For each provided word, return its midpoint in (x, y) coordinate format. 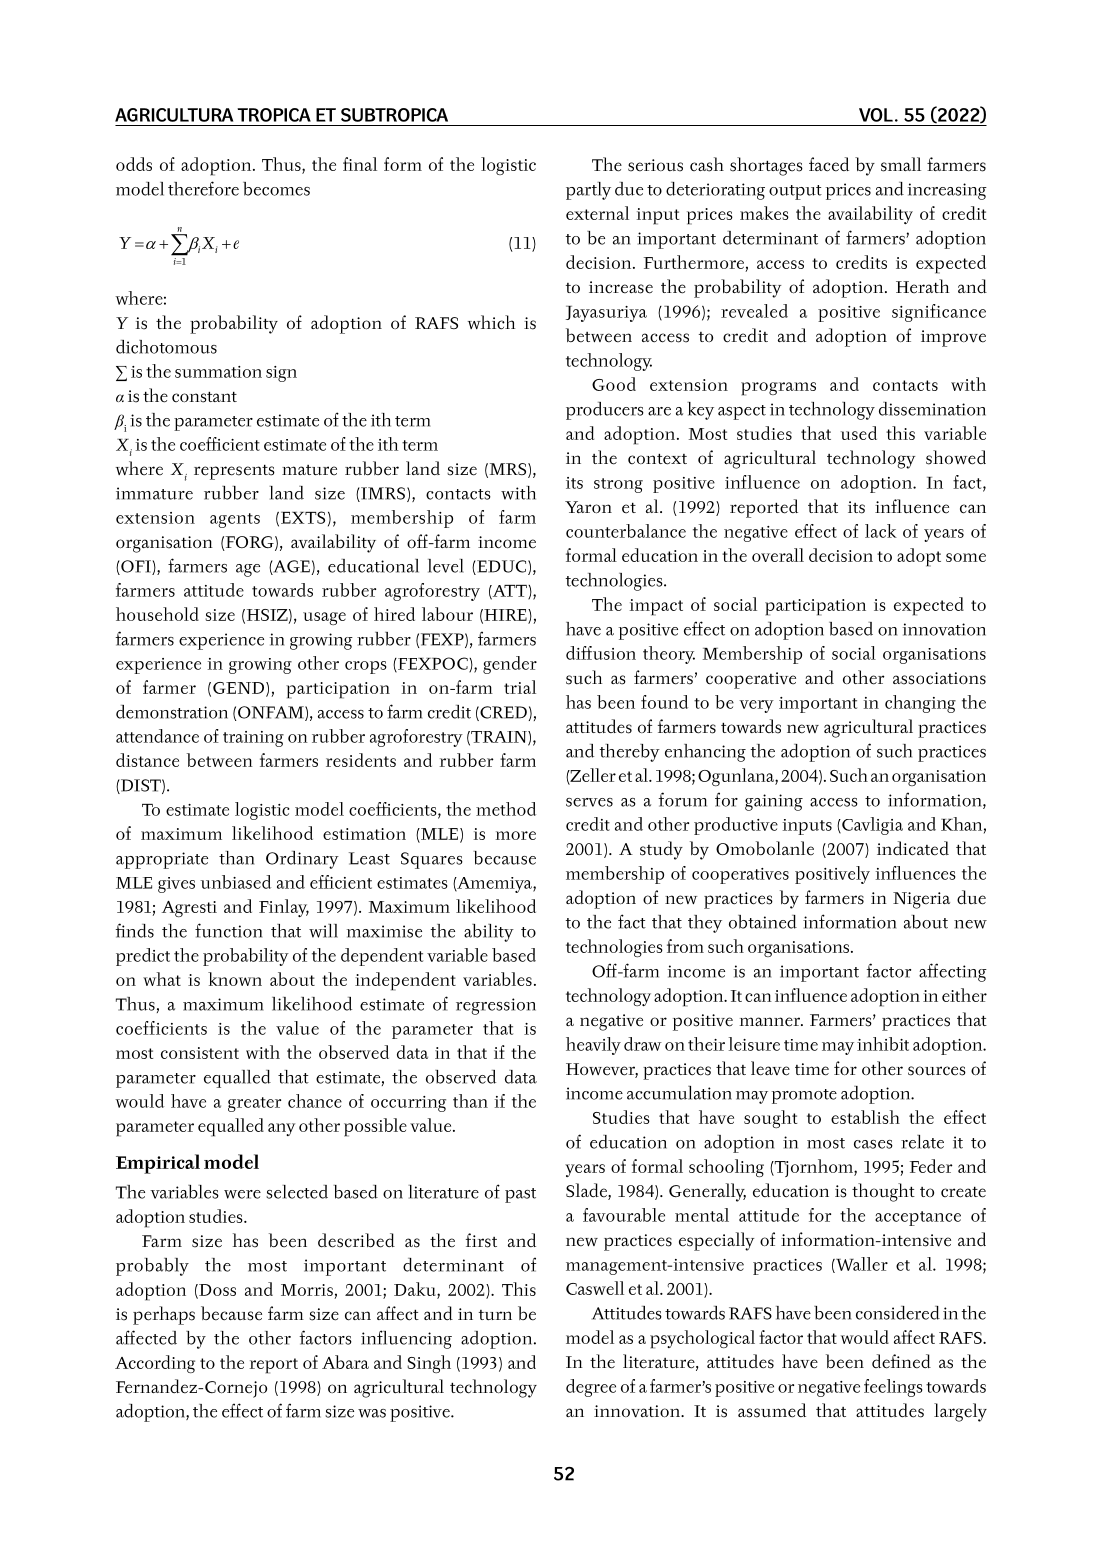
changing (920, 704)
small (901, 164)
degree (591, 1388)
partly (588, 191)
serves (589, 802)
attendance (157, 736)
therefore (203, 188)
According (155, 1364)
